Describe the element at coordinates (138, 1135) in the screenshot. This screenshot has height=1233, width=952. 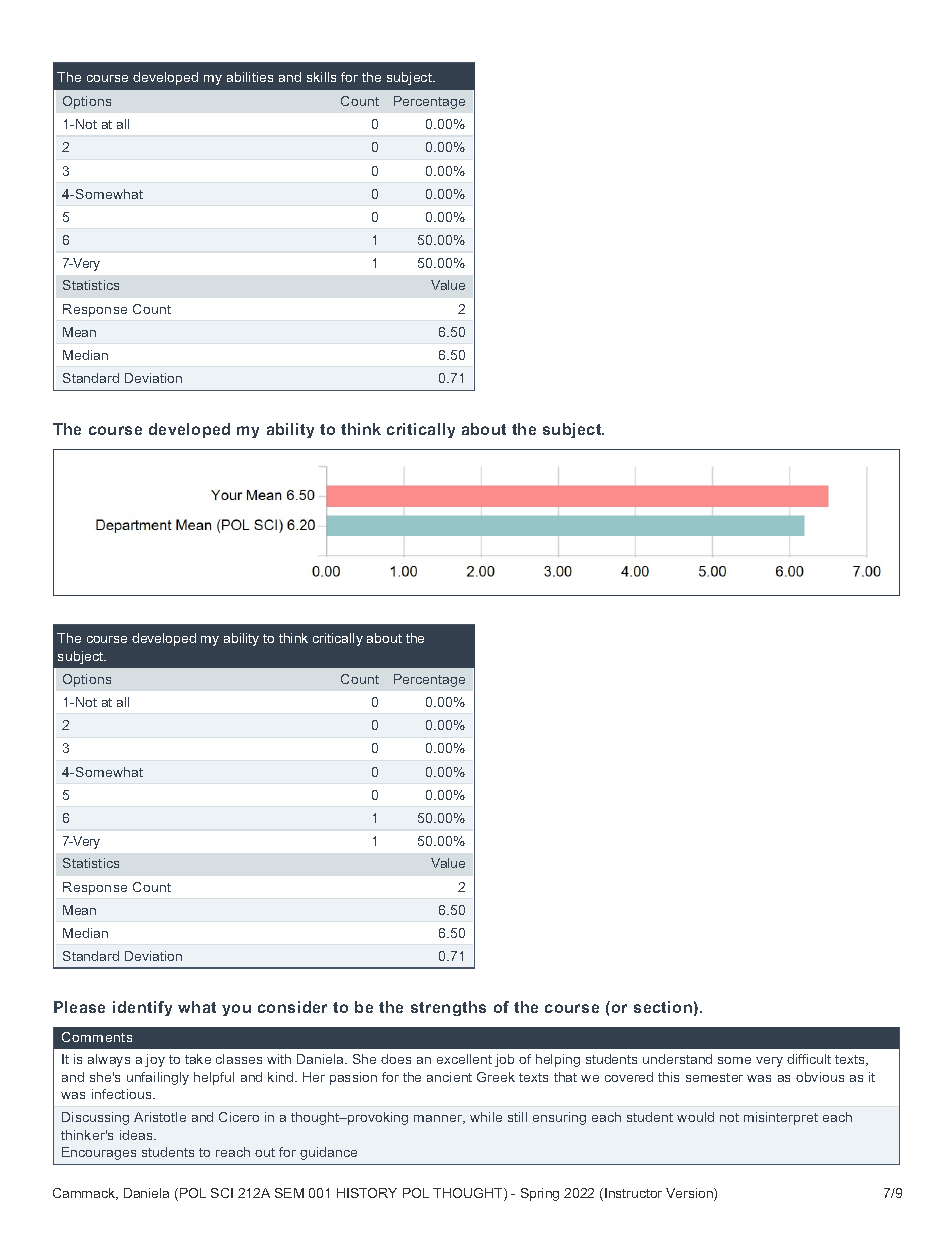
I see `ideas` at that location.
